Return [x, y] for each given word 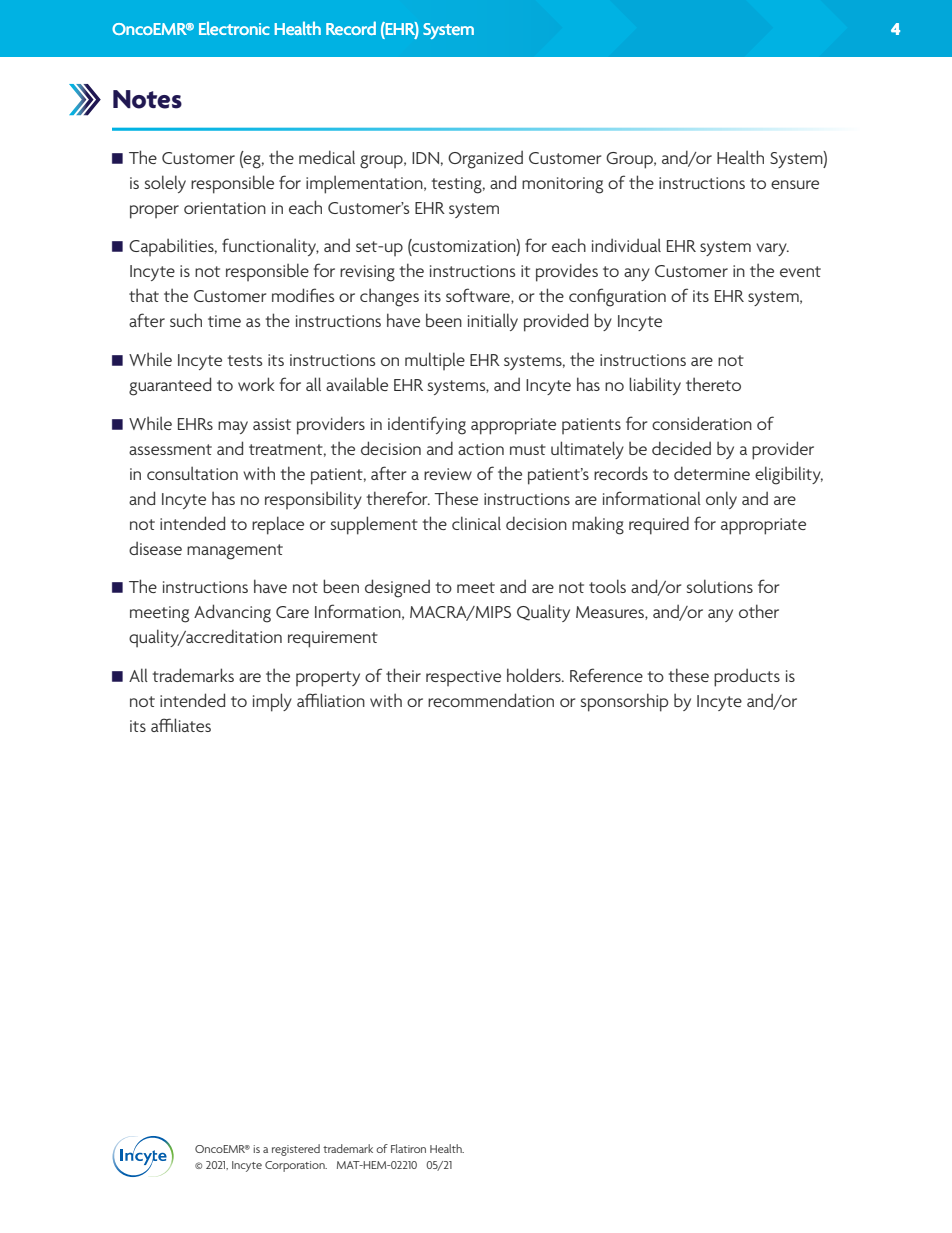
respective [463, 678]
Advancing [232, 613]
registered [296, 1150]
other [759, 611]
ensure [795, 184]
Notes [147, 99]
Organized [485, 159]
